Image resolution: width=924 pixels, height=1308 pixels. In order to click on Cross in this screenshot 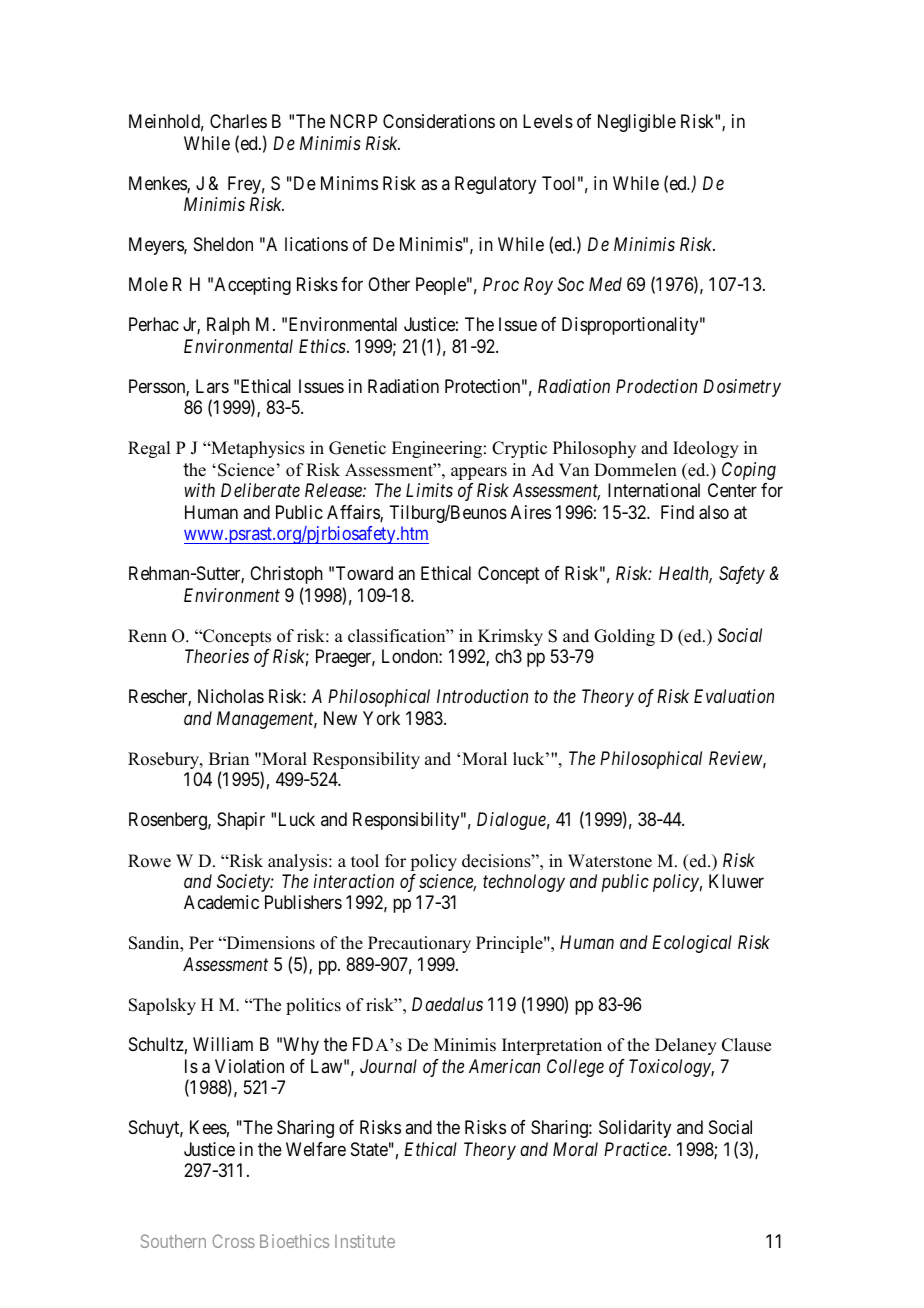, I will do `click(234, 1241)`.
